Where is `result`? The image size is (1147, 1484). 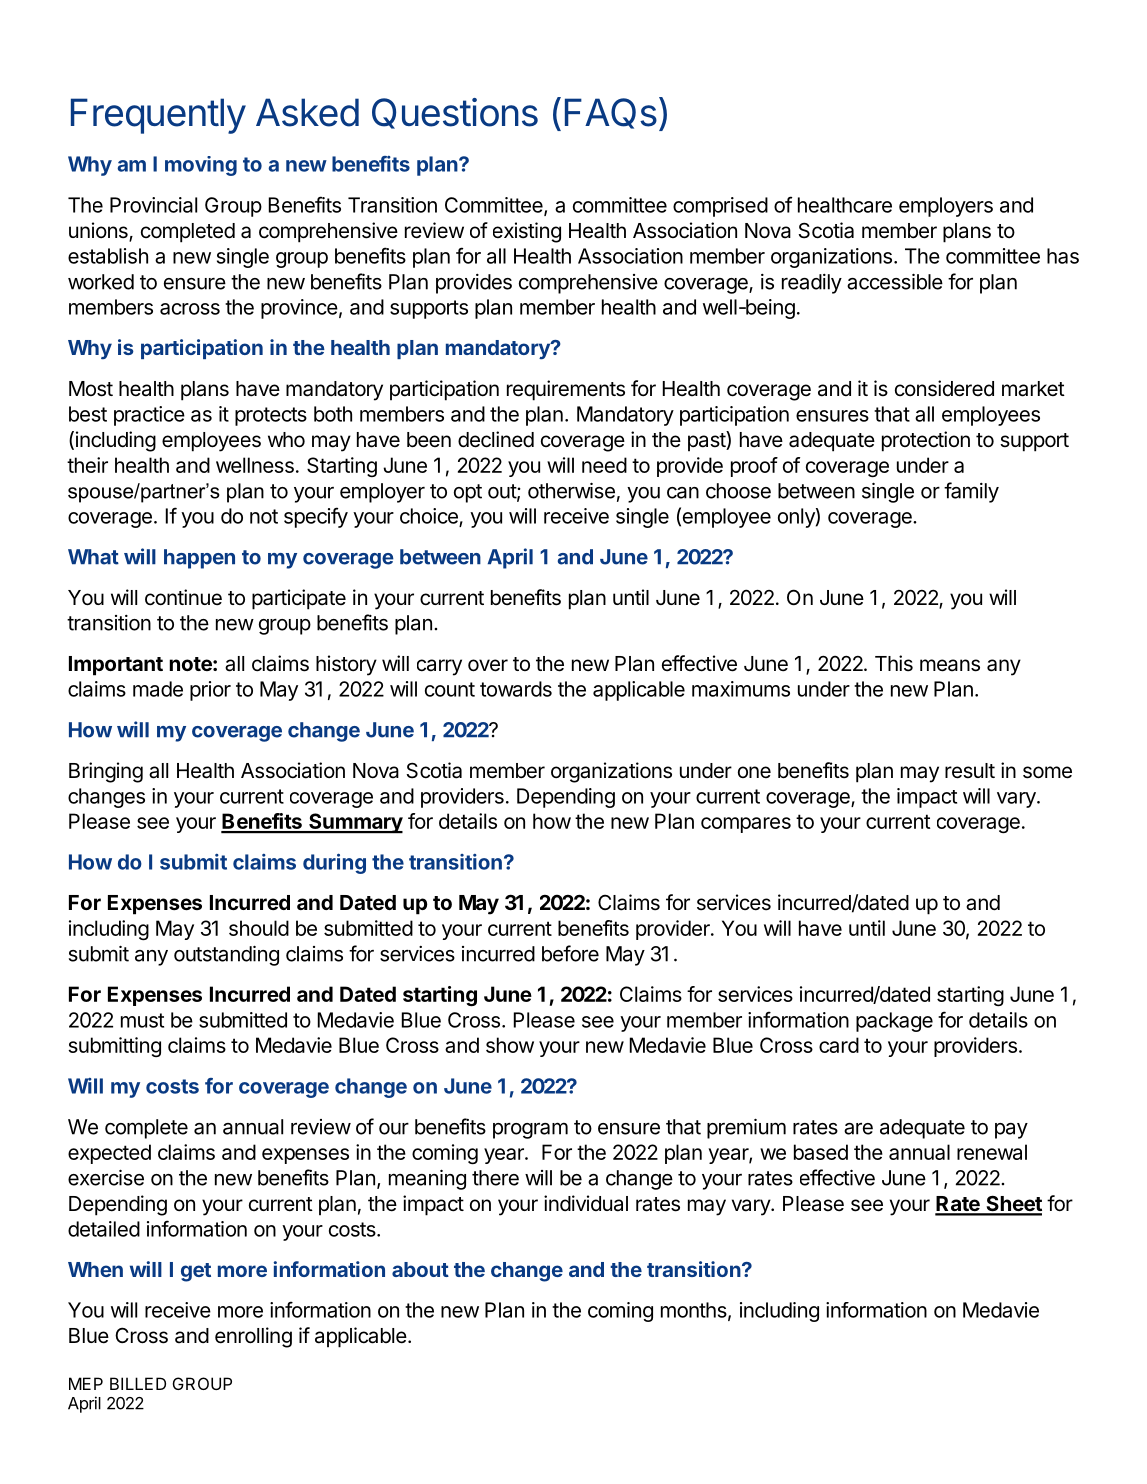
result is located at coordinates (970, 771).
